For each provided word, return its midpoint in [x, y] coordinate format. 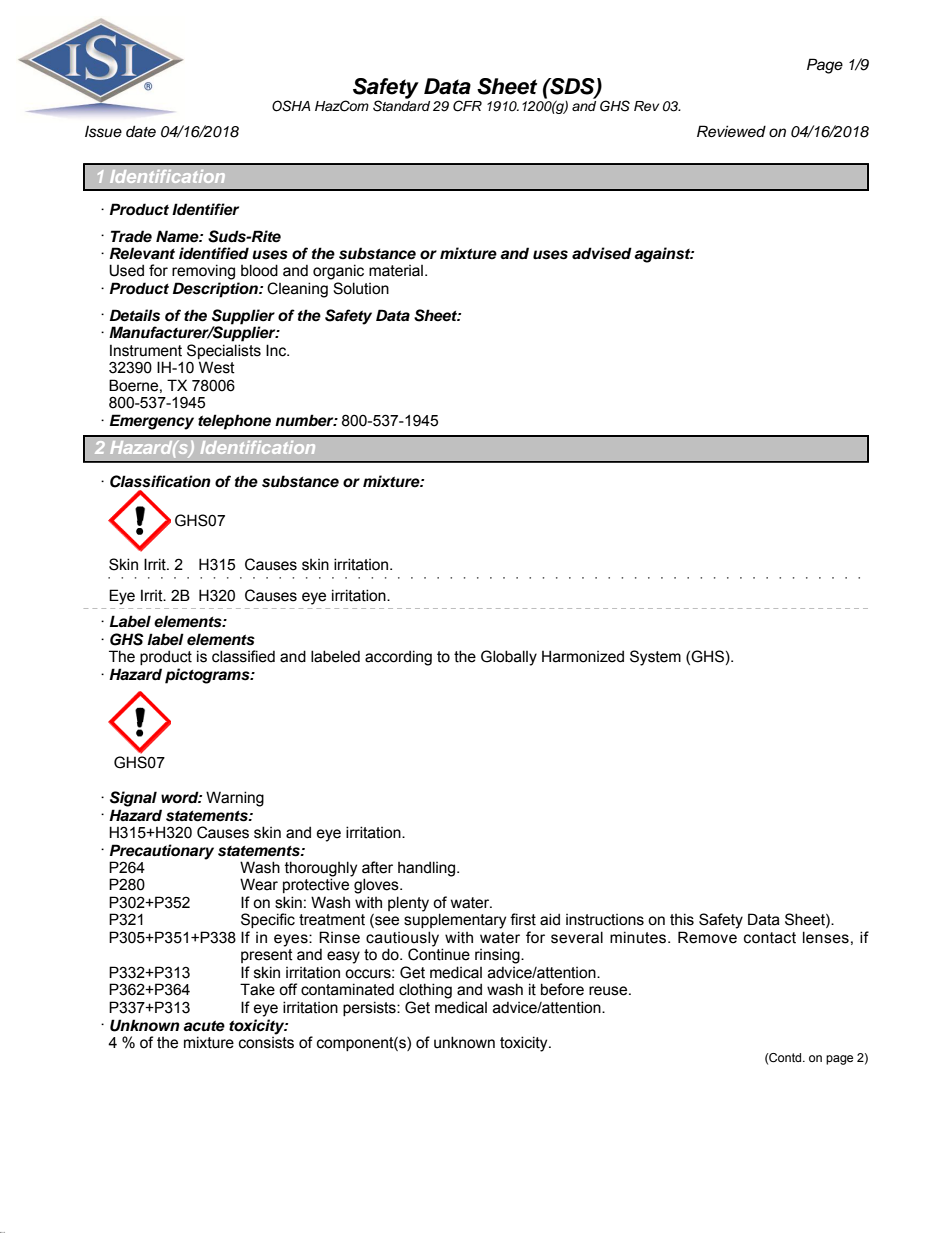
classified [243, 656]
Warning [235, 799]
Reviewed [731, 131]
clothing [425, 991]
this [682, 919]
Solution [361, 288]
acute [204, 1026]
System [655, 658]
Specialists [224, 351]
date [141, 131]
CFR [467, 106]
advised [602, 253]
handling [428, 869]
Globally [509, 658]
